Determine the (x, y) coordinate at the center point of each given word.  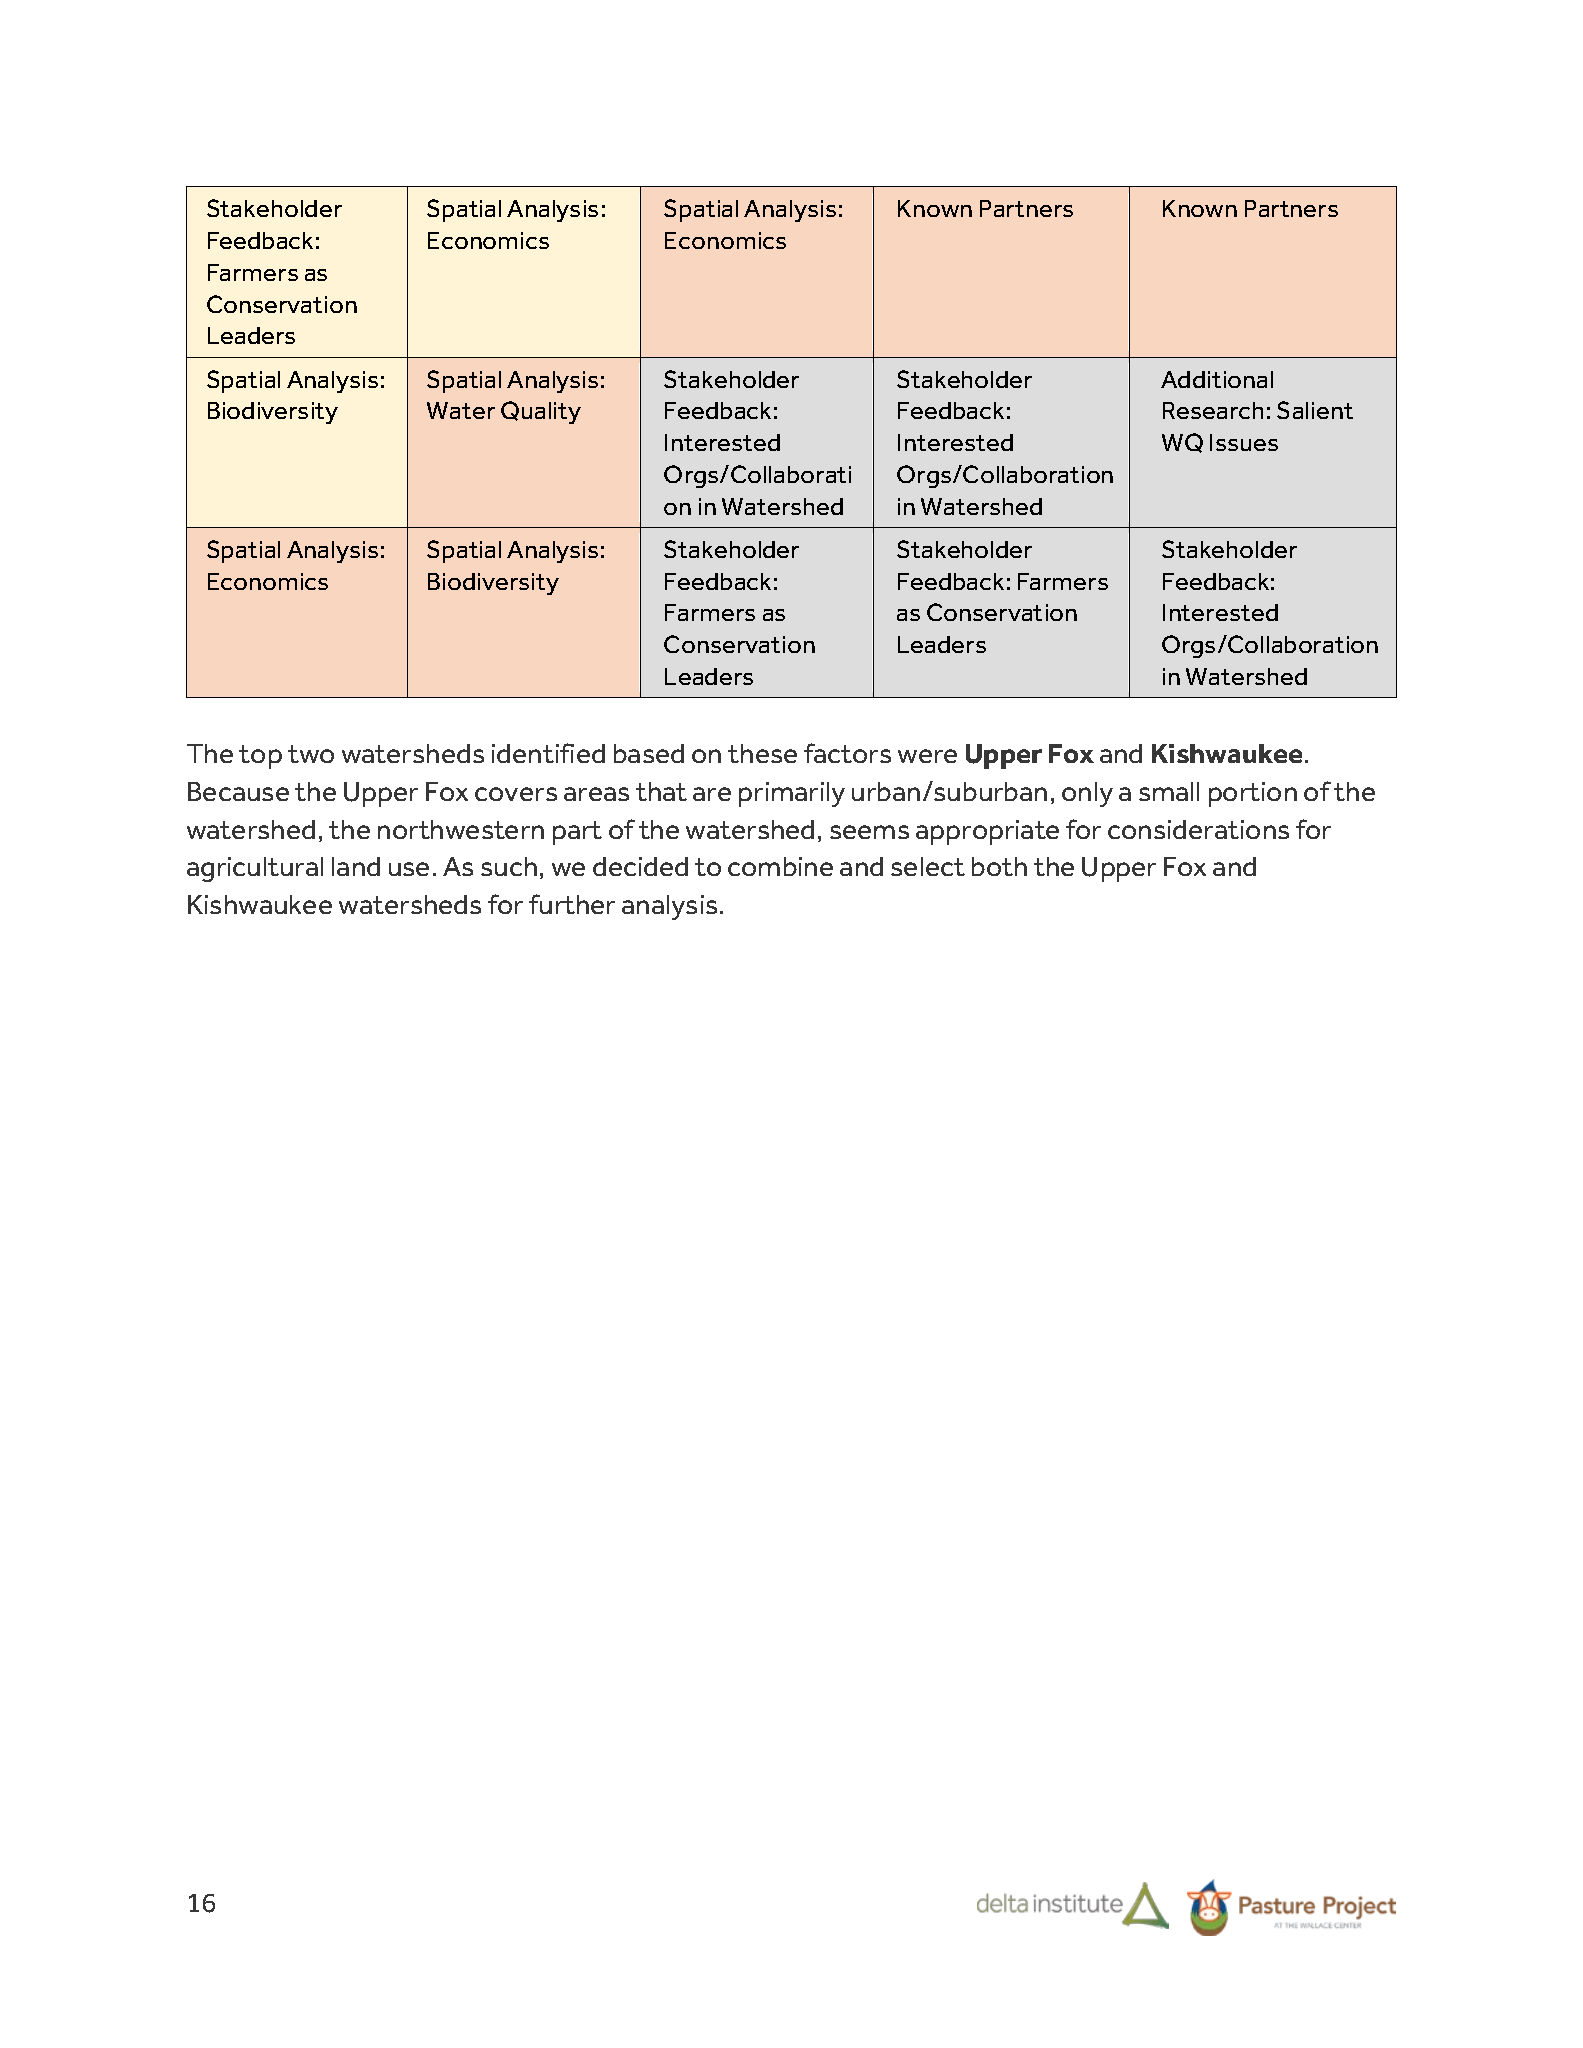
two (311, 754)
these (762, 753)
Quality (541, 412)
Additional (1217, 379)
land (356, 866)
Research (1213, 410)
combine (780, 866)
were (927, 756)
